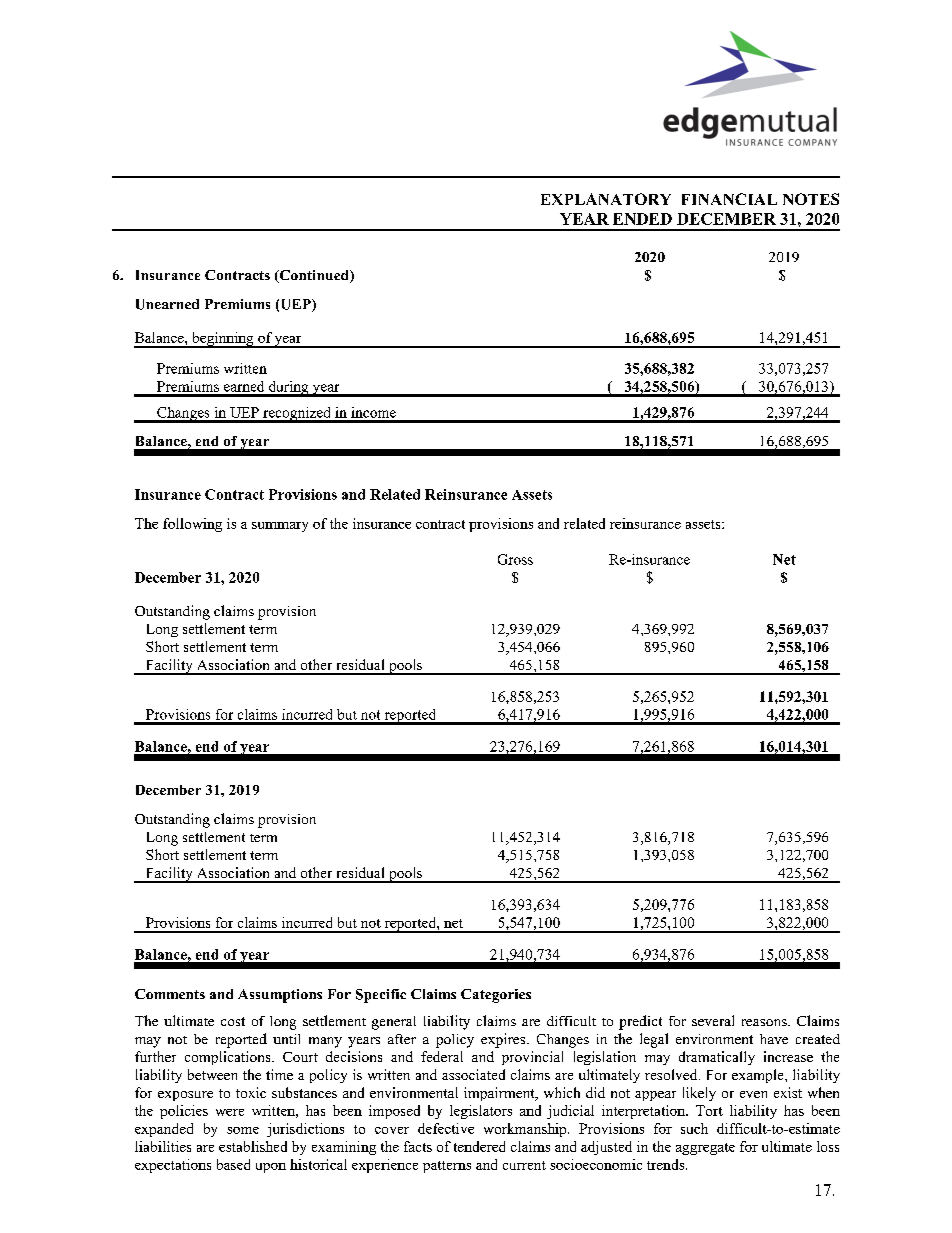 This document has width=952, height=1233. Describe the element at coordinates (314, 276) in the document. I see `Continued` at that location.
